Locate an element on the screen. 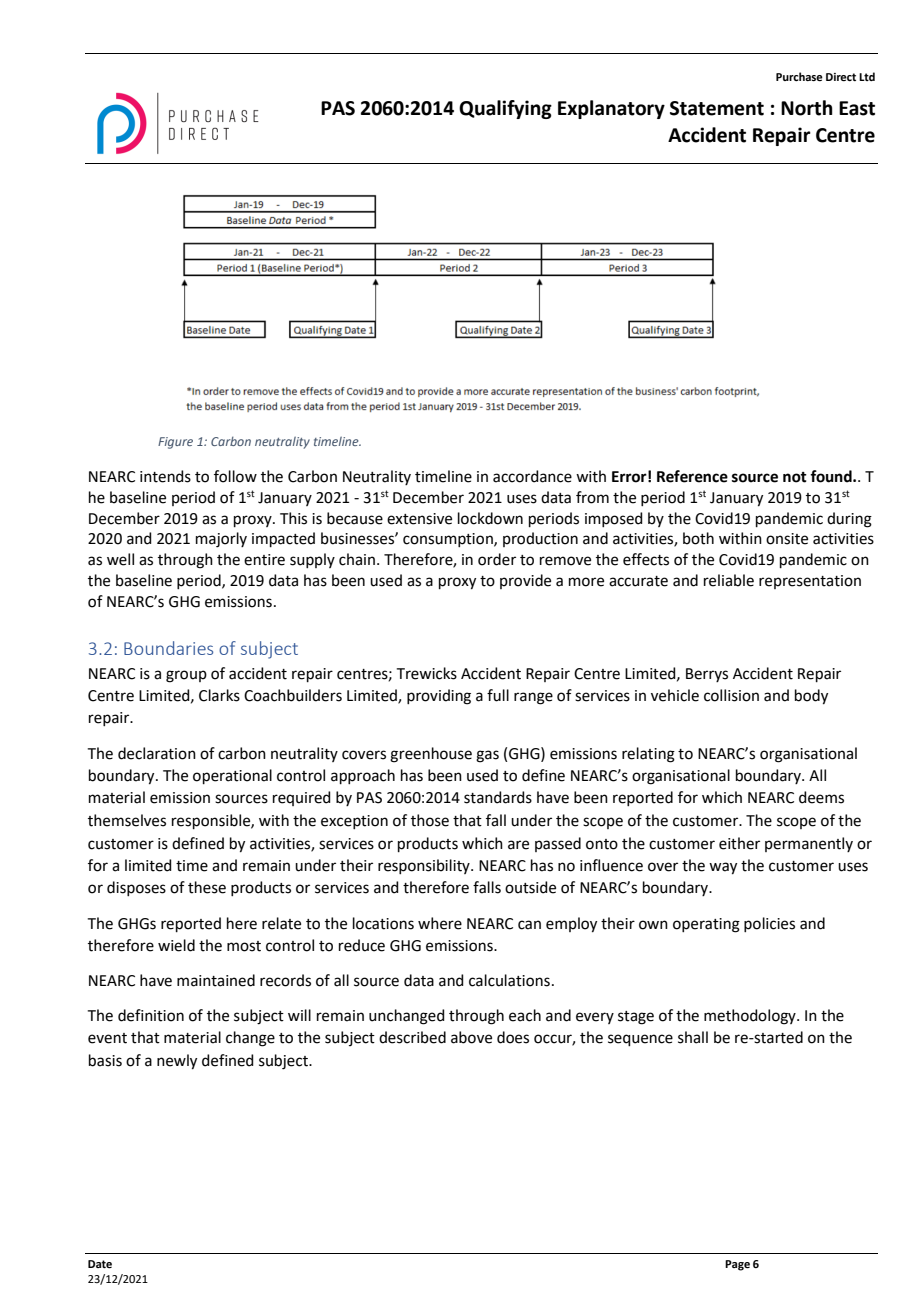 The width and height of the screenshot is (924, 1308). North is located at coordinates (807, 108).
